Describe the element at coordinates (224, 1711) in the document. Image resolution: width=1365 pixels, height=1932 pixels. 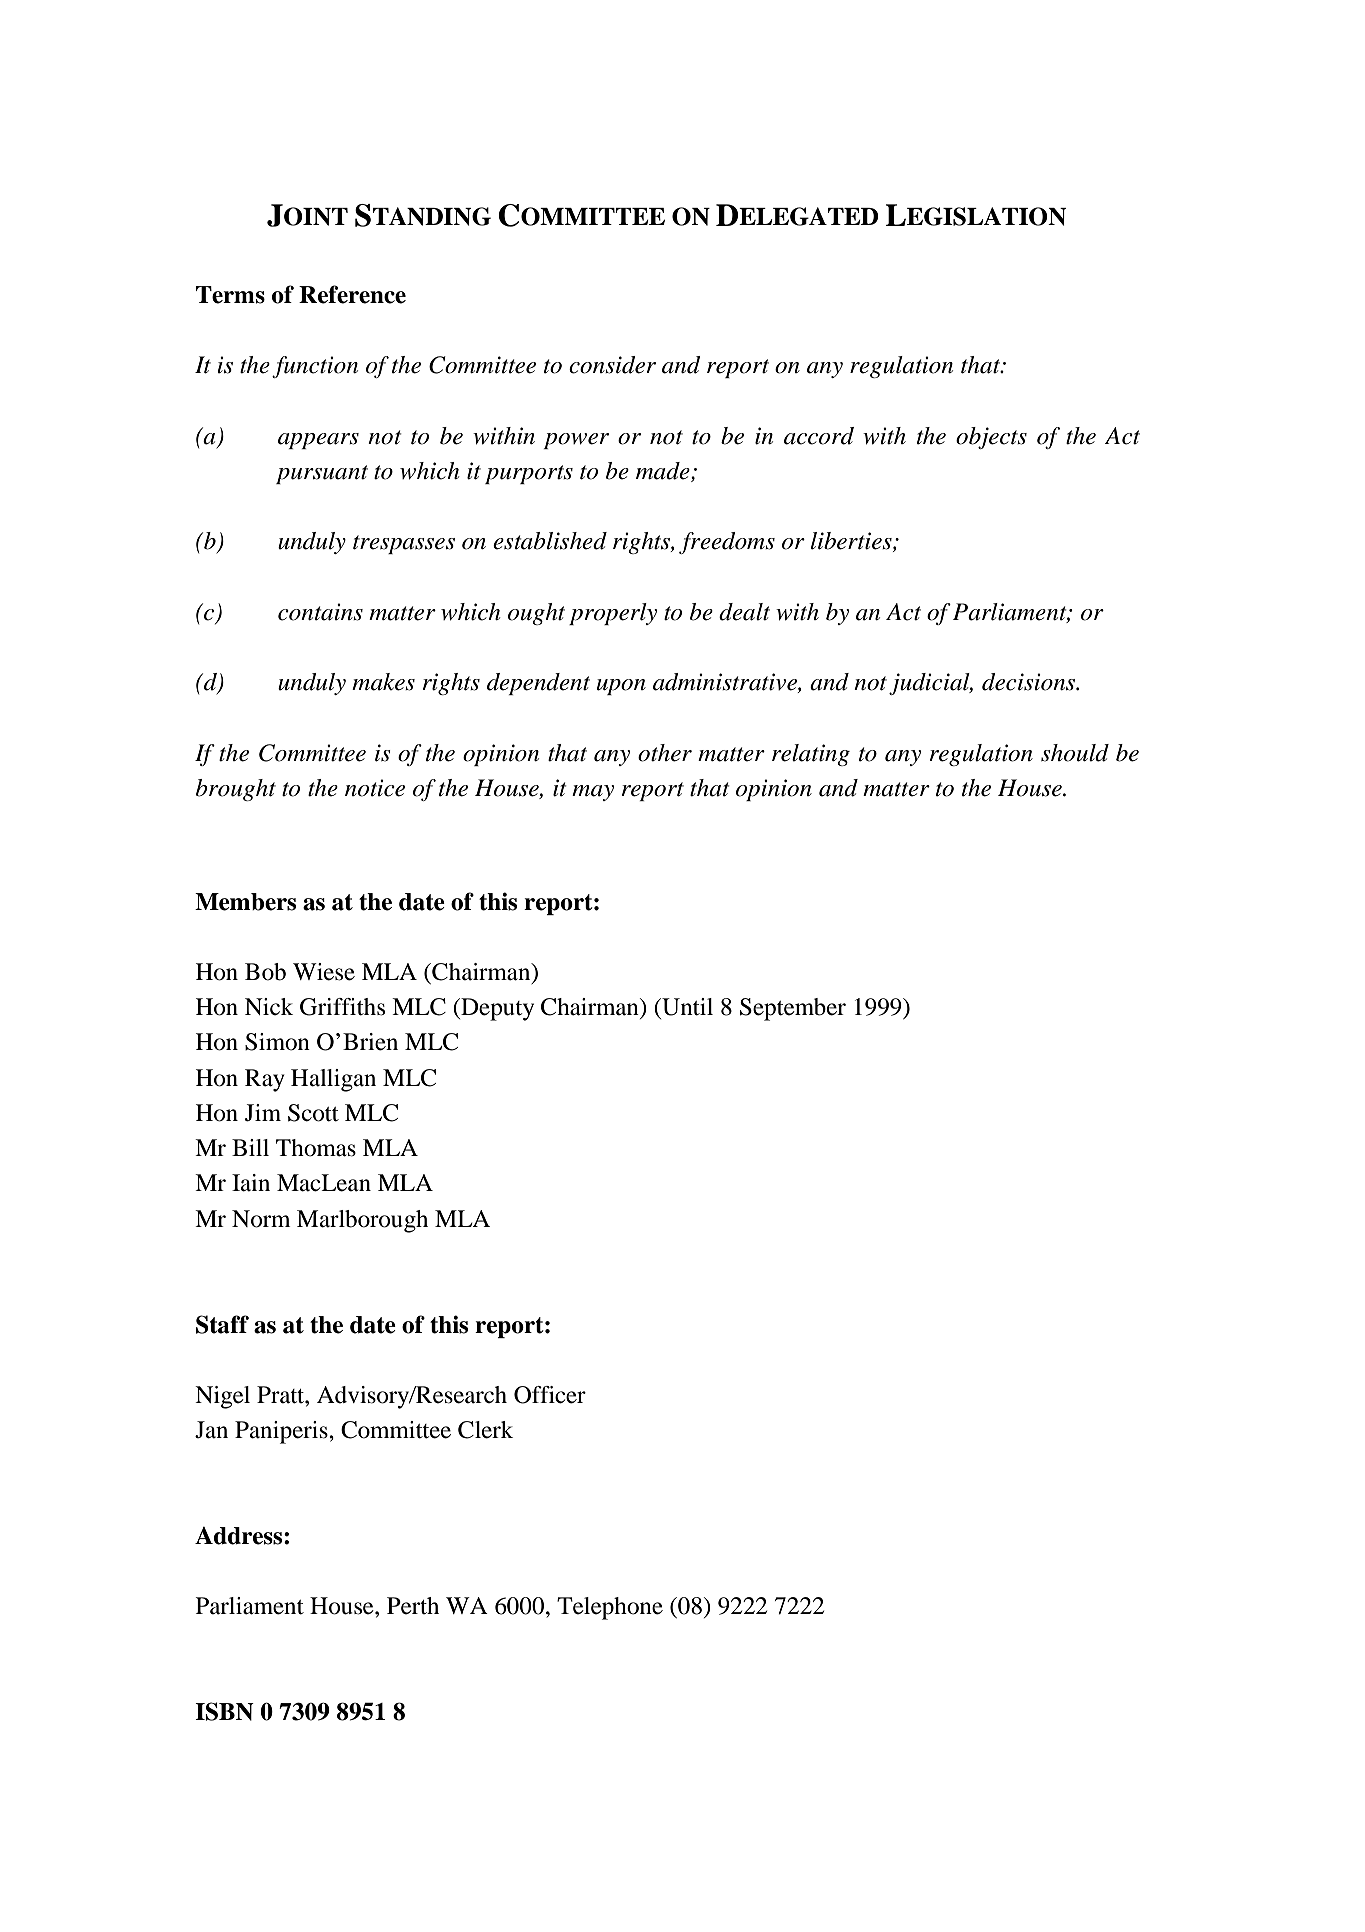
I see `ISBN` at that location.
